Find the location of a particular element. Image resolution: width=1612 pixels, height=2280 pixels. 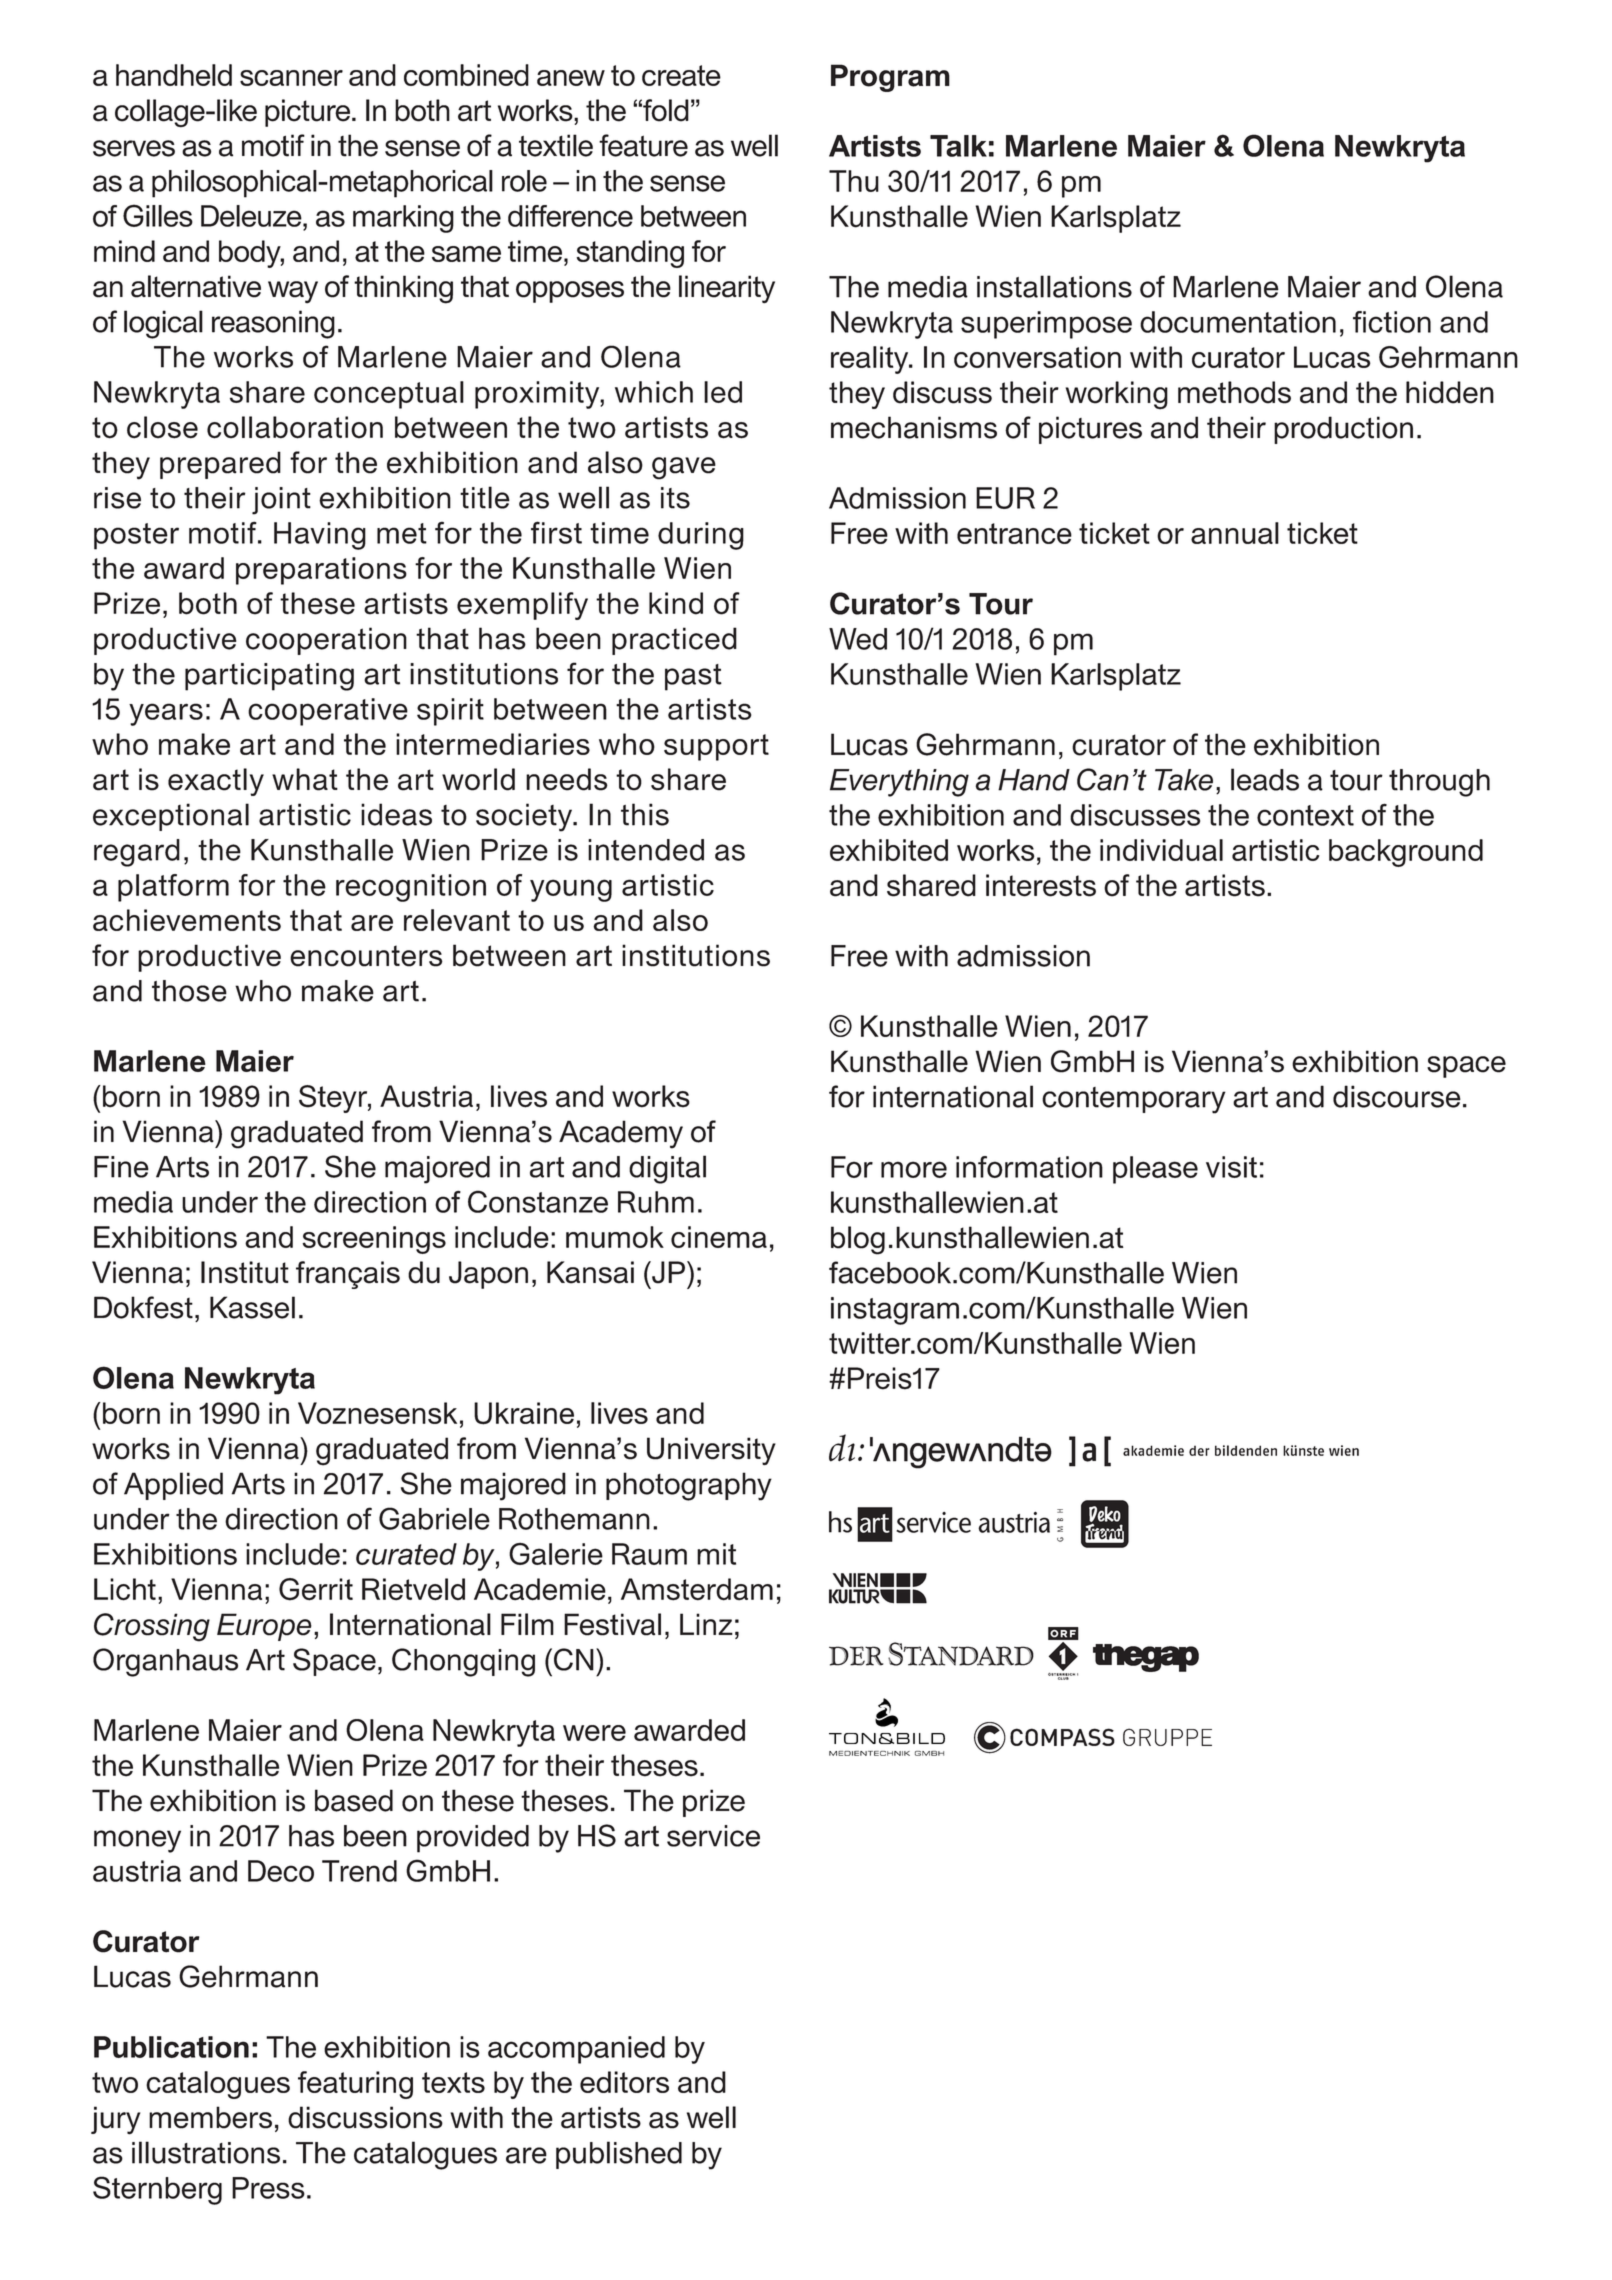

scanner is located at coordinates (291, 78).
